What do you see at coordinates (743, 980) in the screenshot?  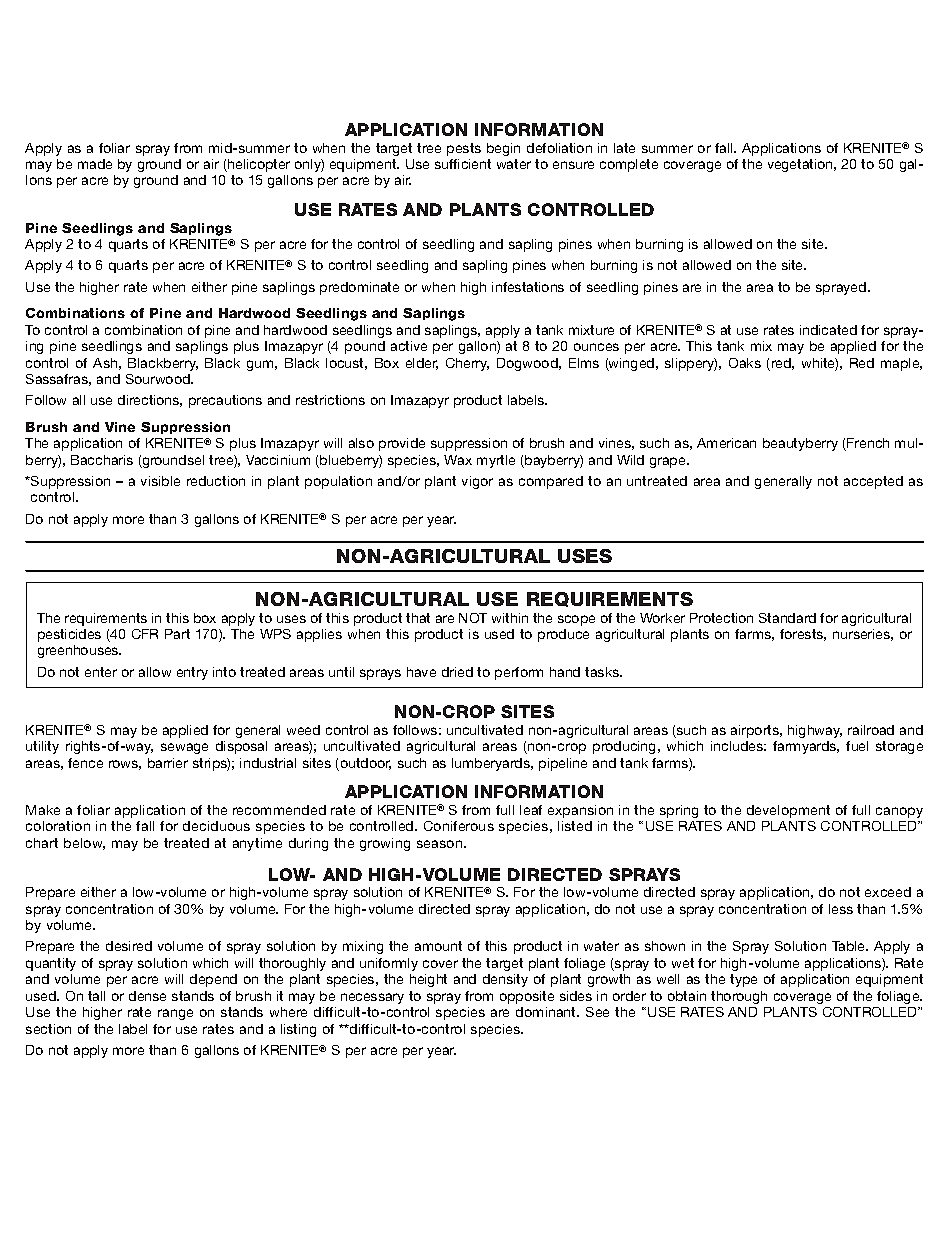 I see `type` at bounding box center [743, 980].
